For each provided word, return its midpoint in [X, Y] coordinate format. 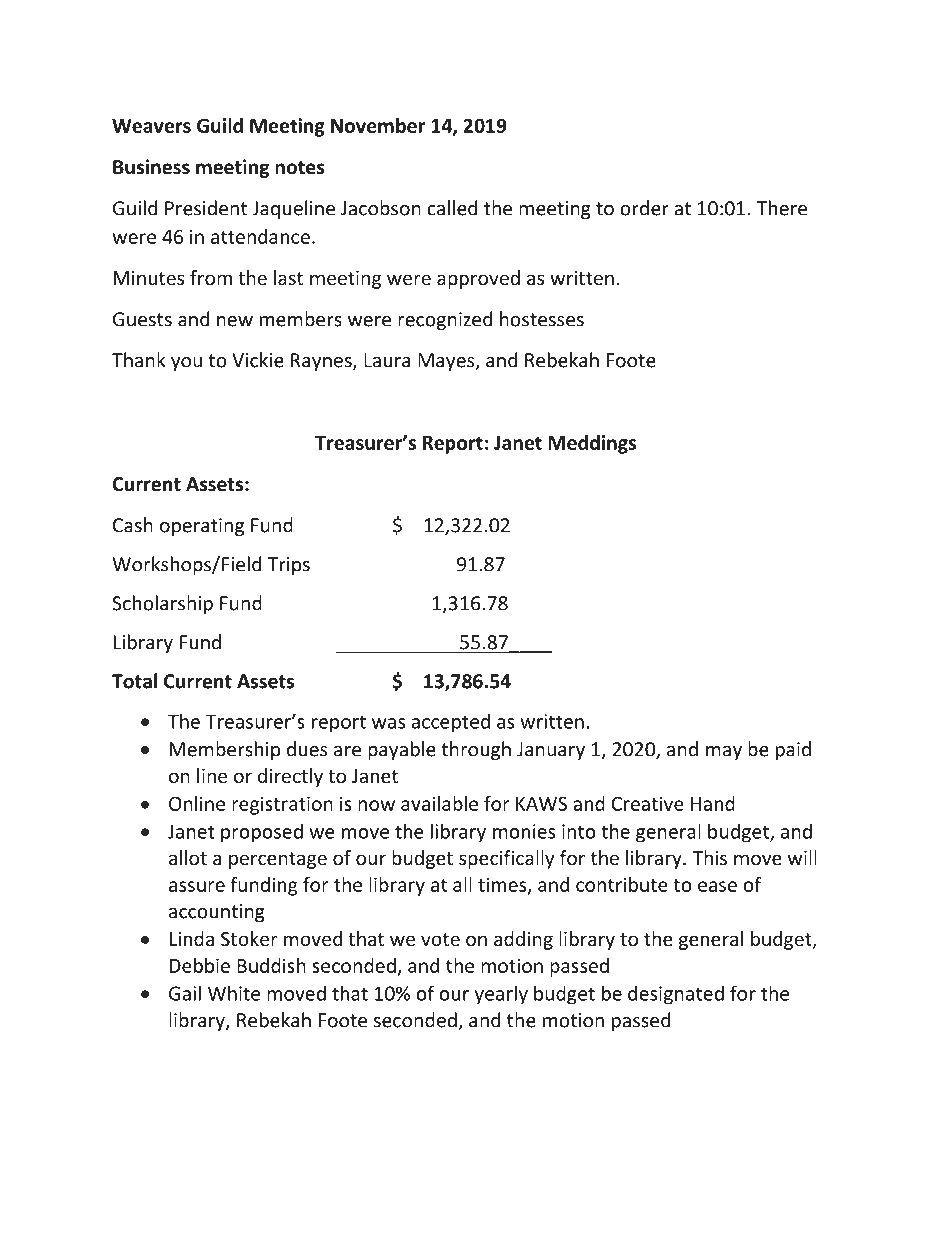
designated [676, 995]
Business [151, 167]
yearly [501, 995]
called [452, 208]
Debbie [200, 965]
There [782, 208]
